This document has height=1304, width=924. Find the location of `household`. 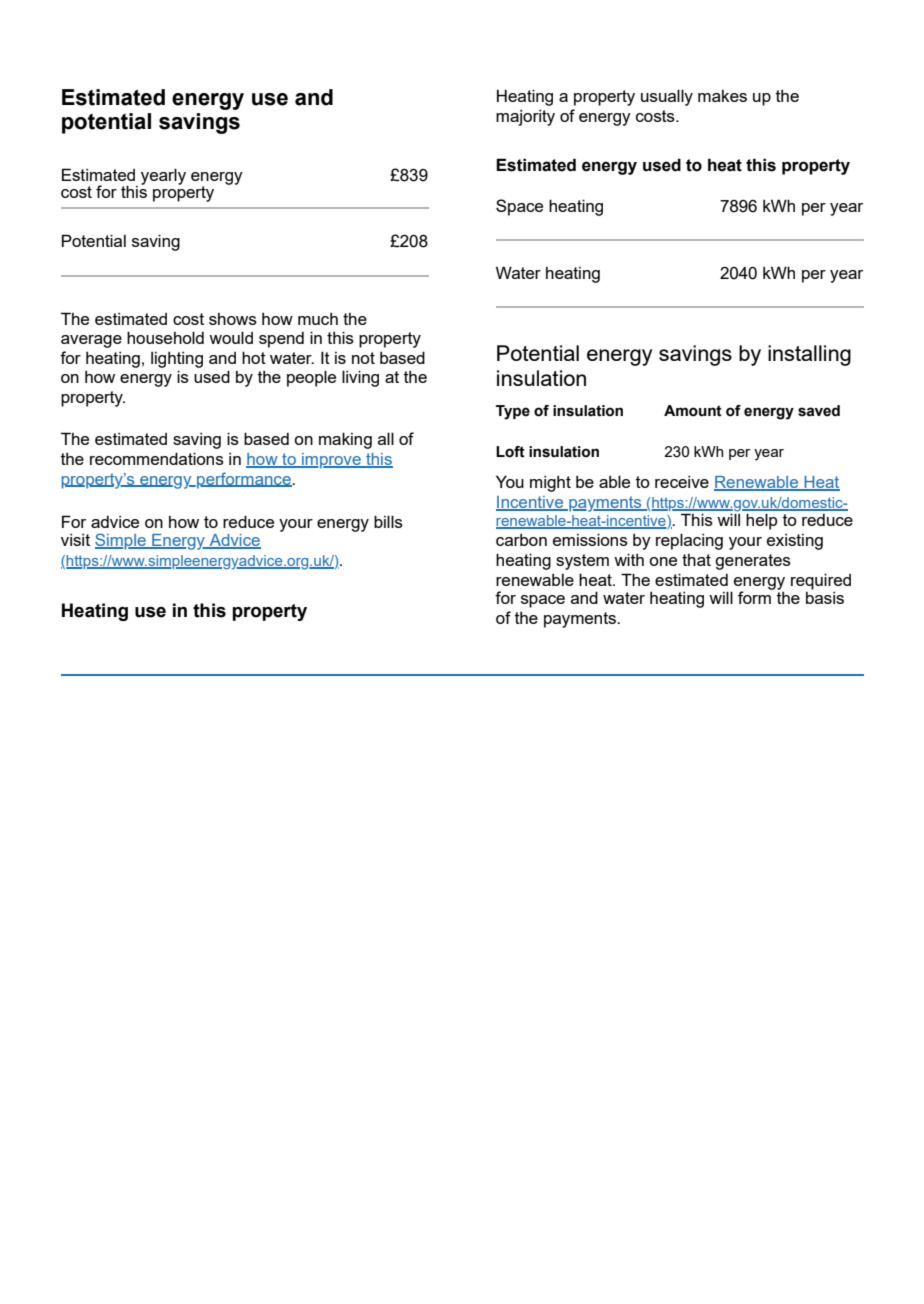

household is located at coordinates (165, 337).
